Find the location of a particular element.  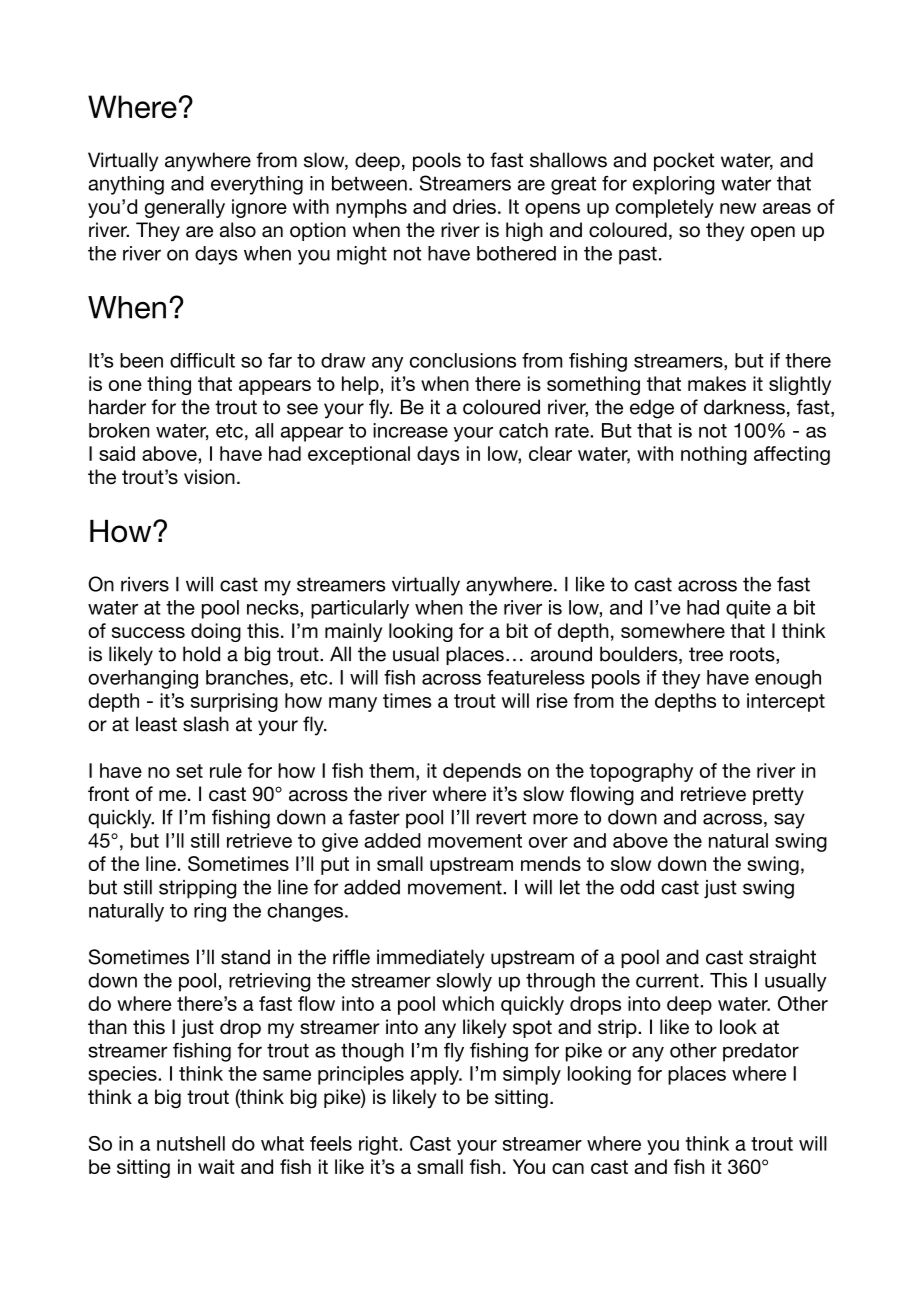

generally is located at coordinates (185, 208).
